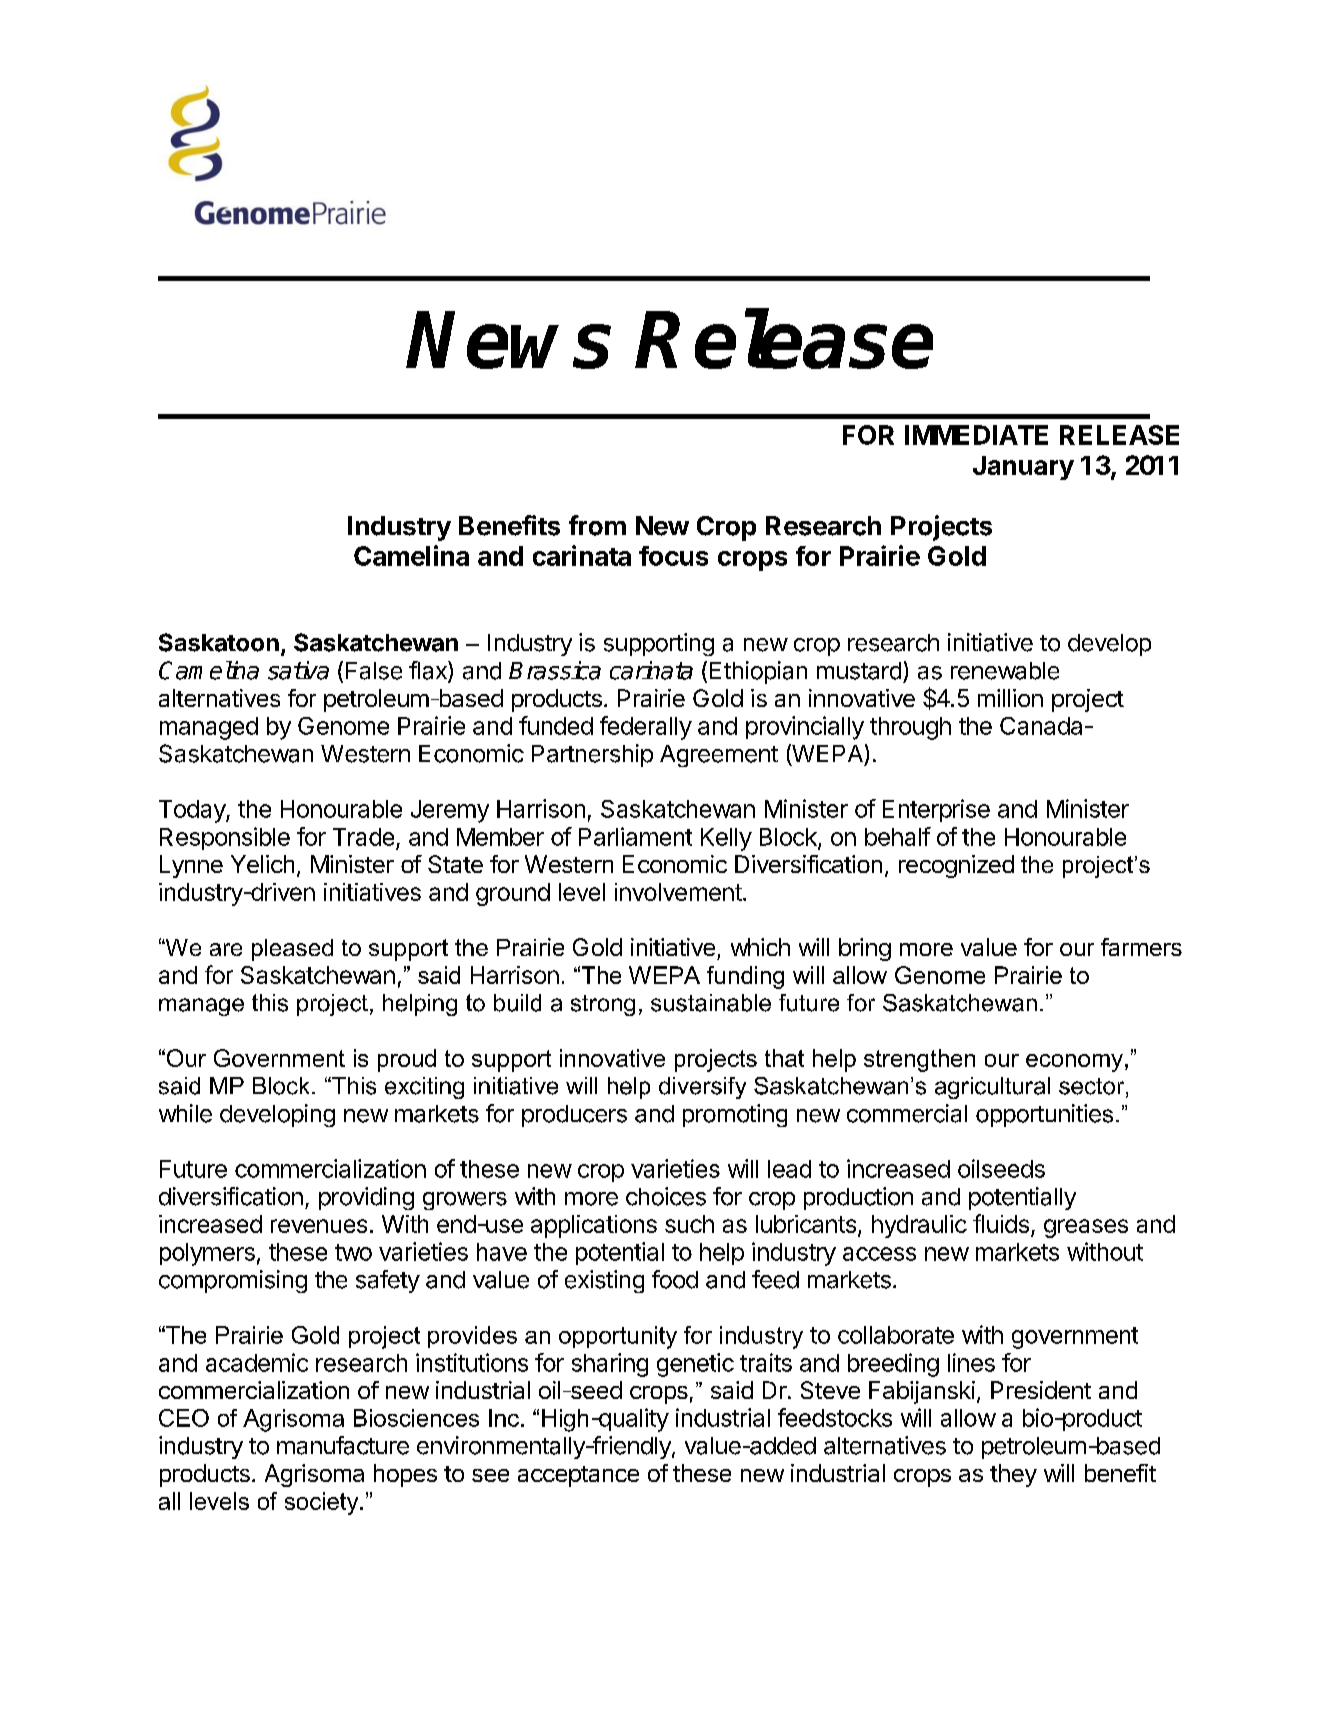 The width and height of the document is (1340, 1733). I want to click on promoting, so click(735, 1115).
